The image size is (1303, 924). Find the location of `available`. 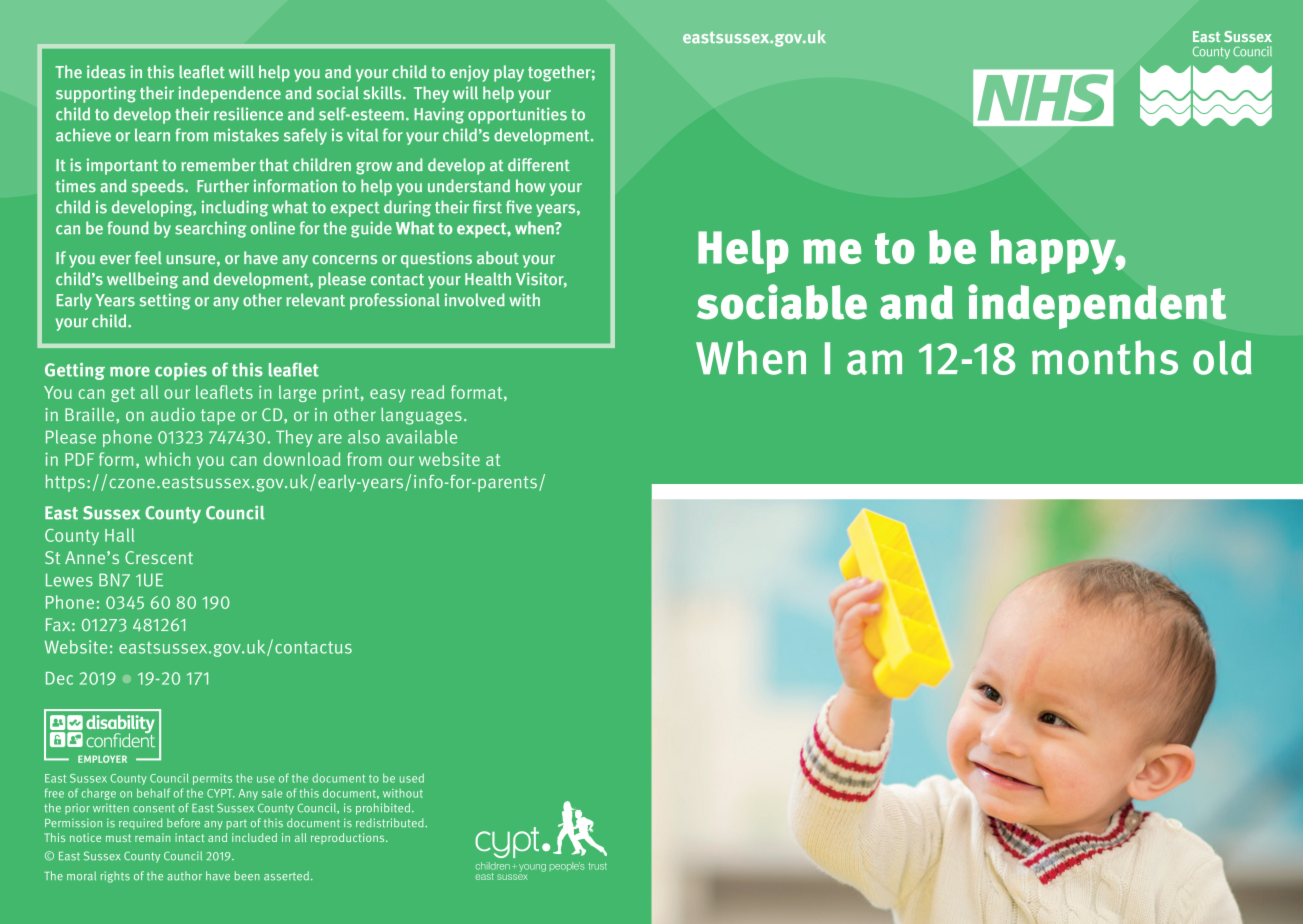

available is located at coordinates (421, 437).
